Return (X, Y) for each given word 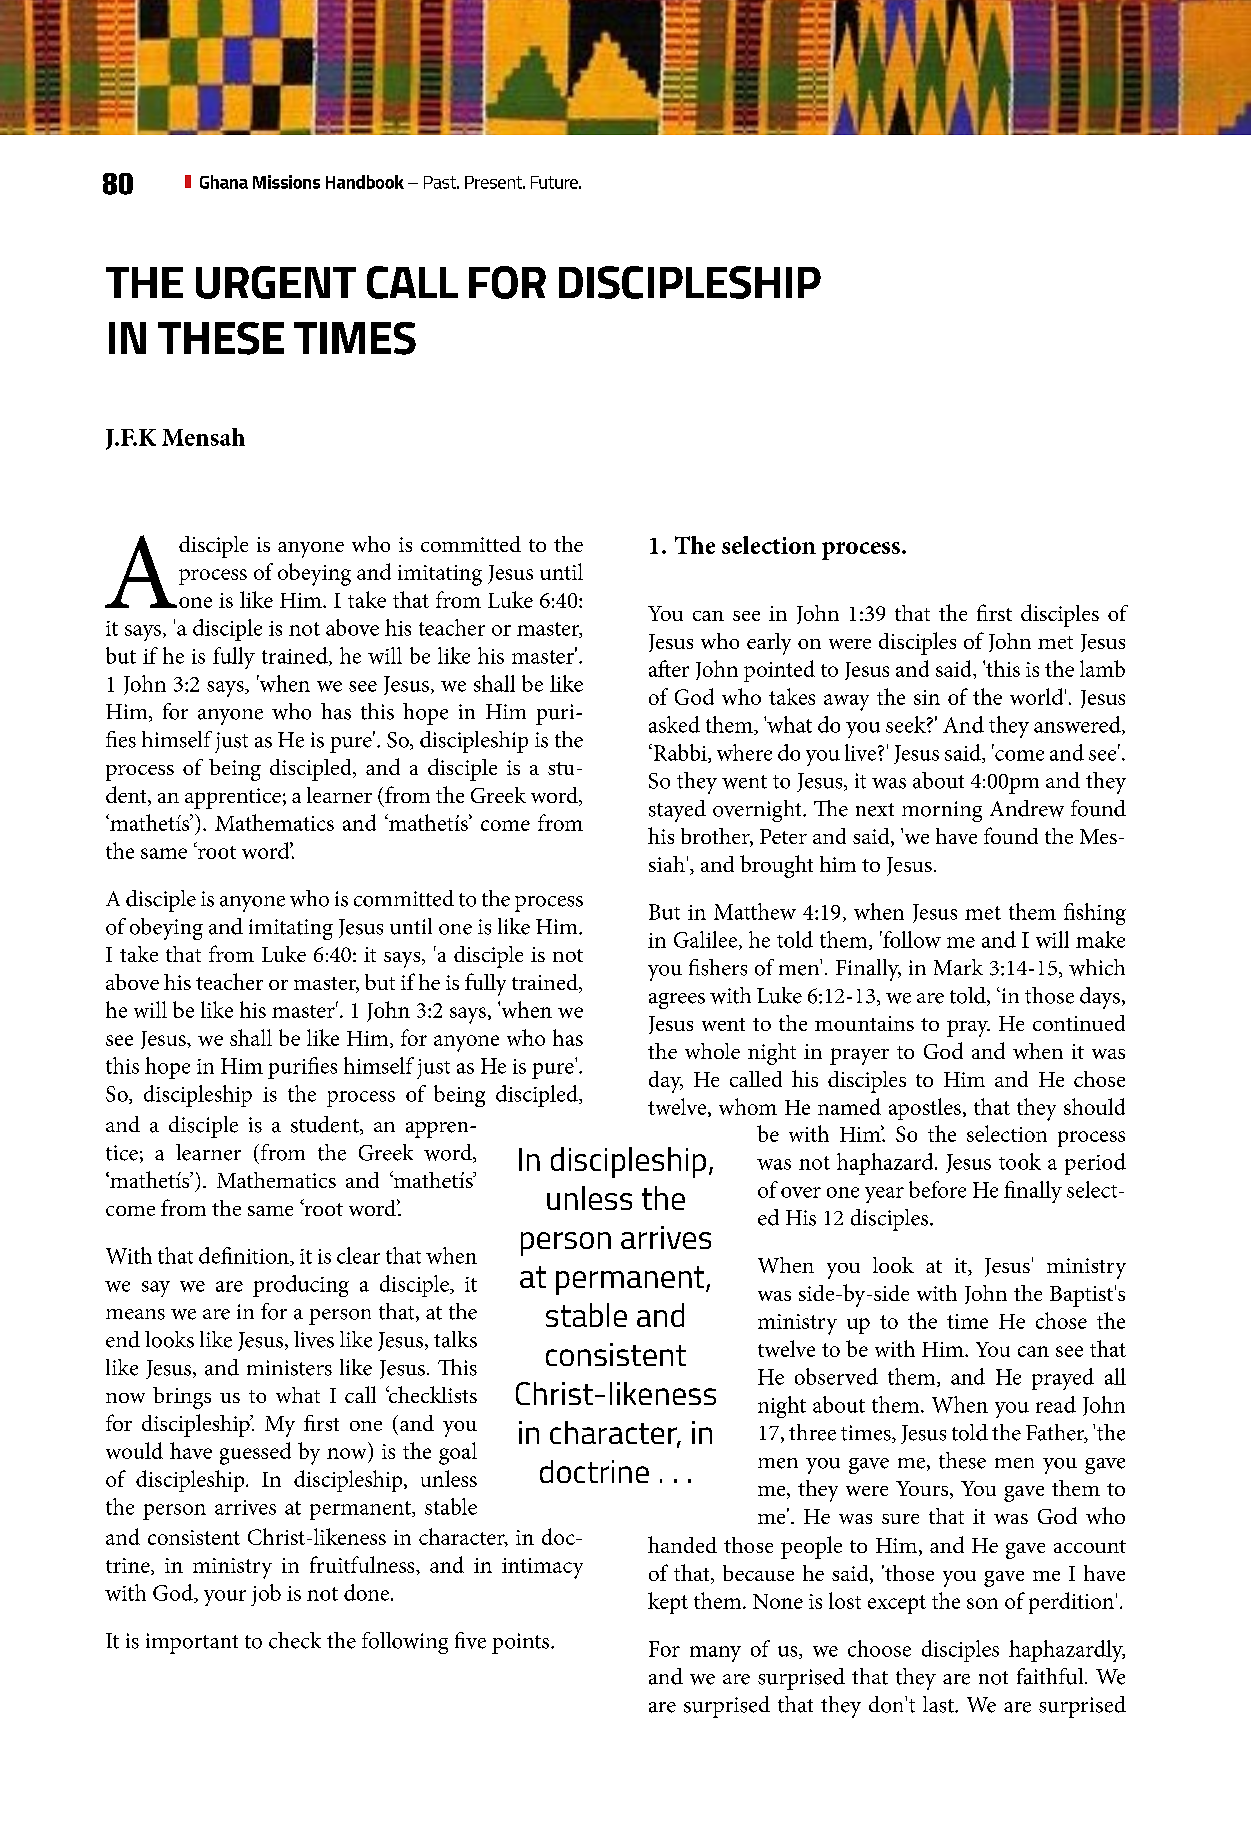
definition (245, 1256)
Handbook (365, 182)
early (769, 644)
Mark (958, 967)
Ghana (224, 182)
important (192, 1643)
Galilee (705, 939)
